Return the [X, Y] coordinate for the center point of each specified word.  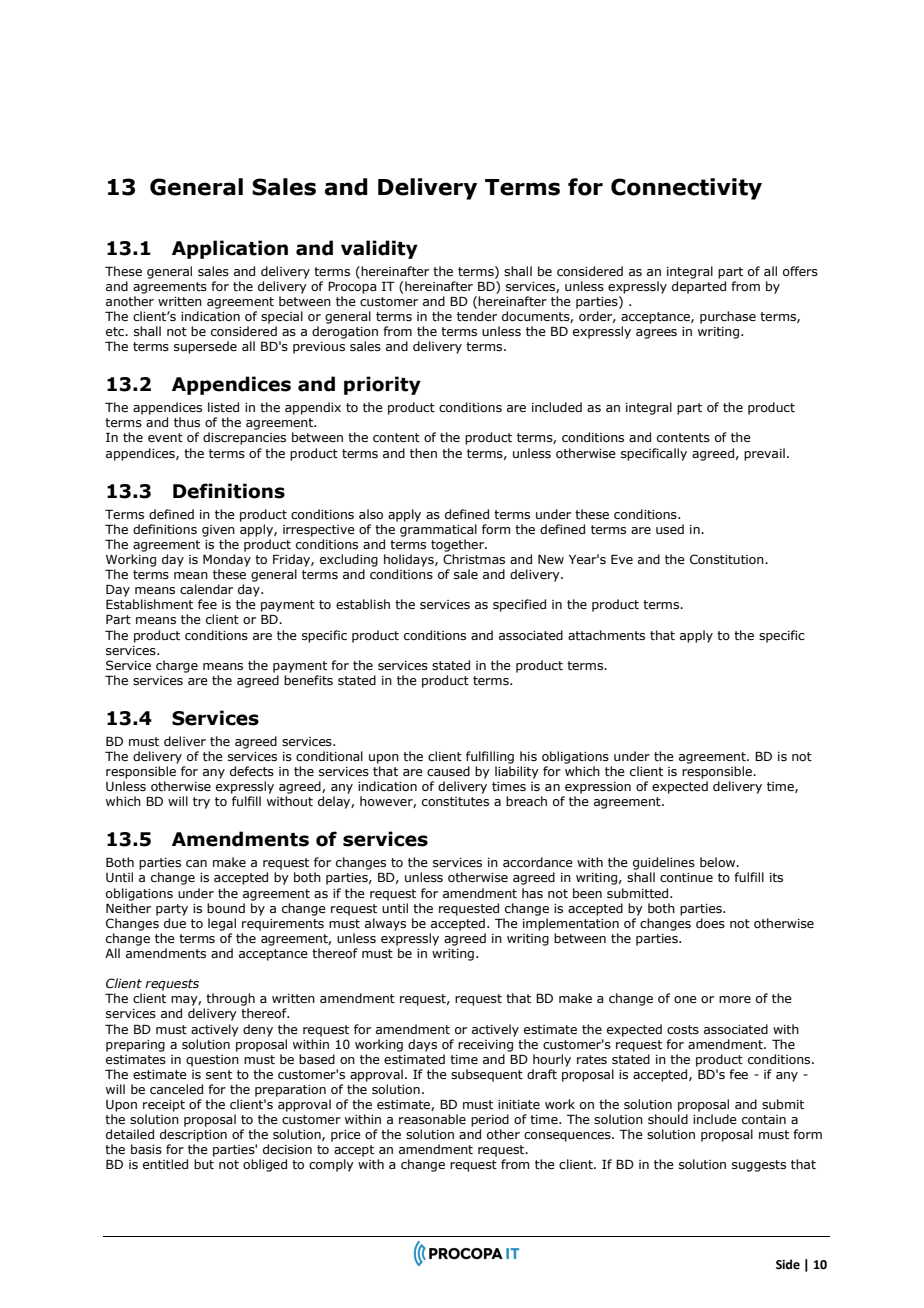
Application [230, 249]
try [201, 803]
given [218, 531]
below [719, 862]
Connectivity [686, 189]
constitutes [455, 801]
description [193, 1135]
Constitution [728, 559]
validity [379, 249]
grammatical [438, 530]
